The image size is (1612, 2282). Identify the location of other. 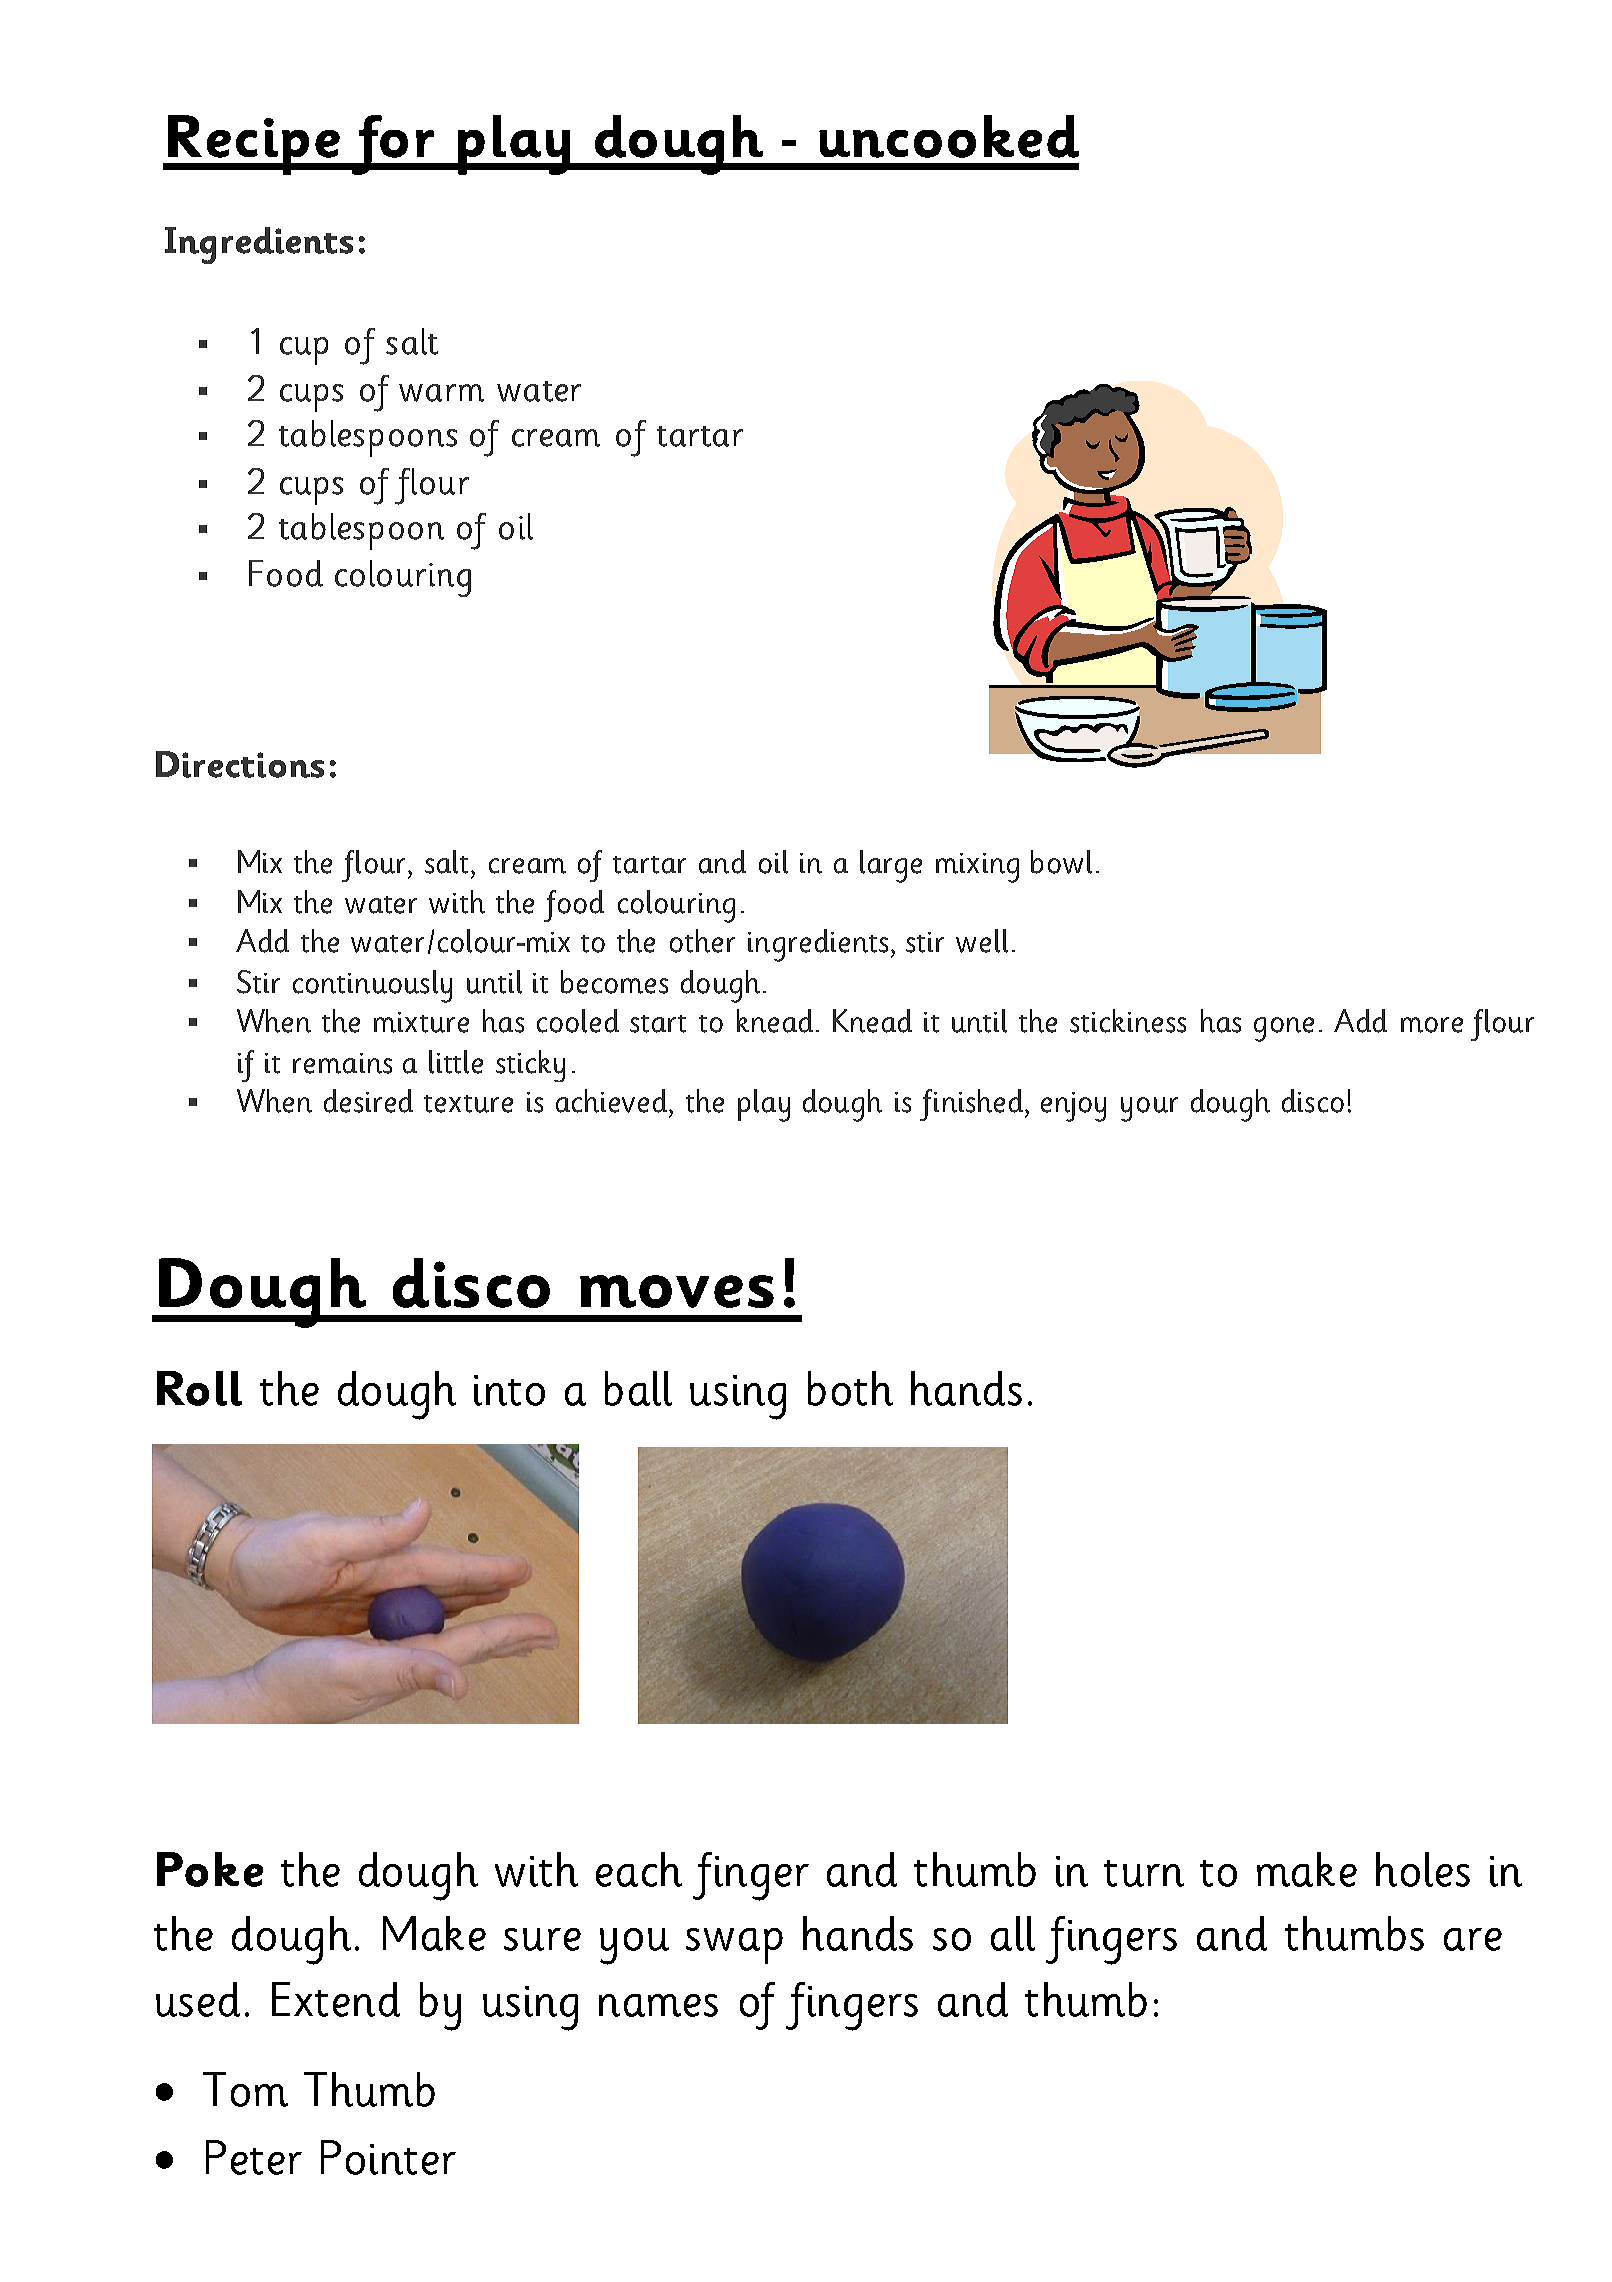
(702, 941).
